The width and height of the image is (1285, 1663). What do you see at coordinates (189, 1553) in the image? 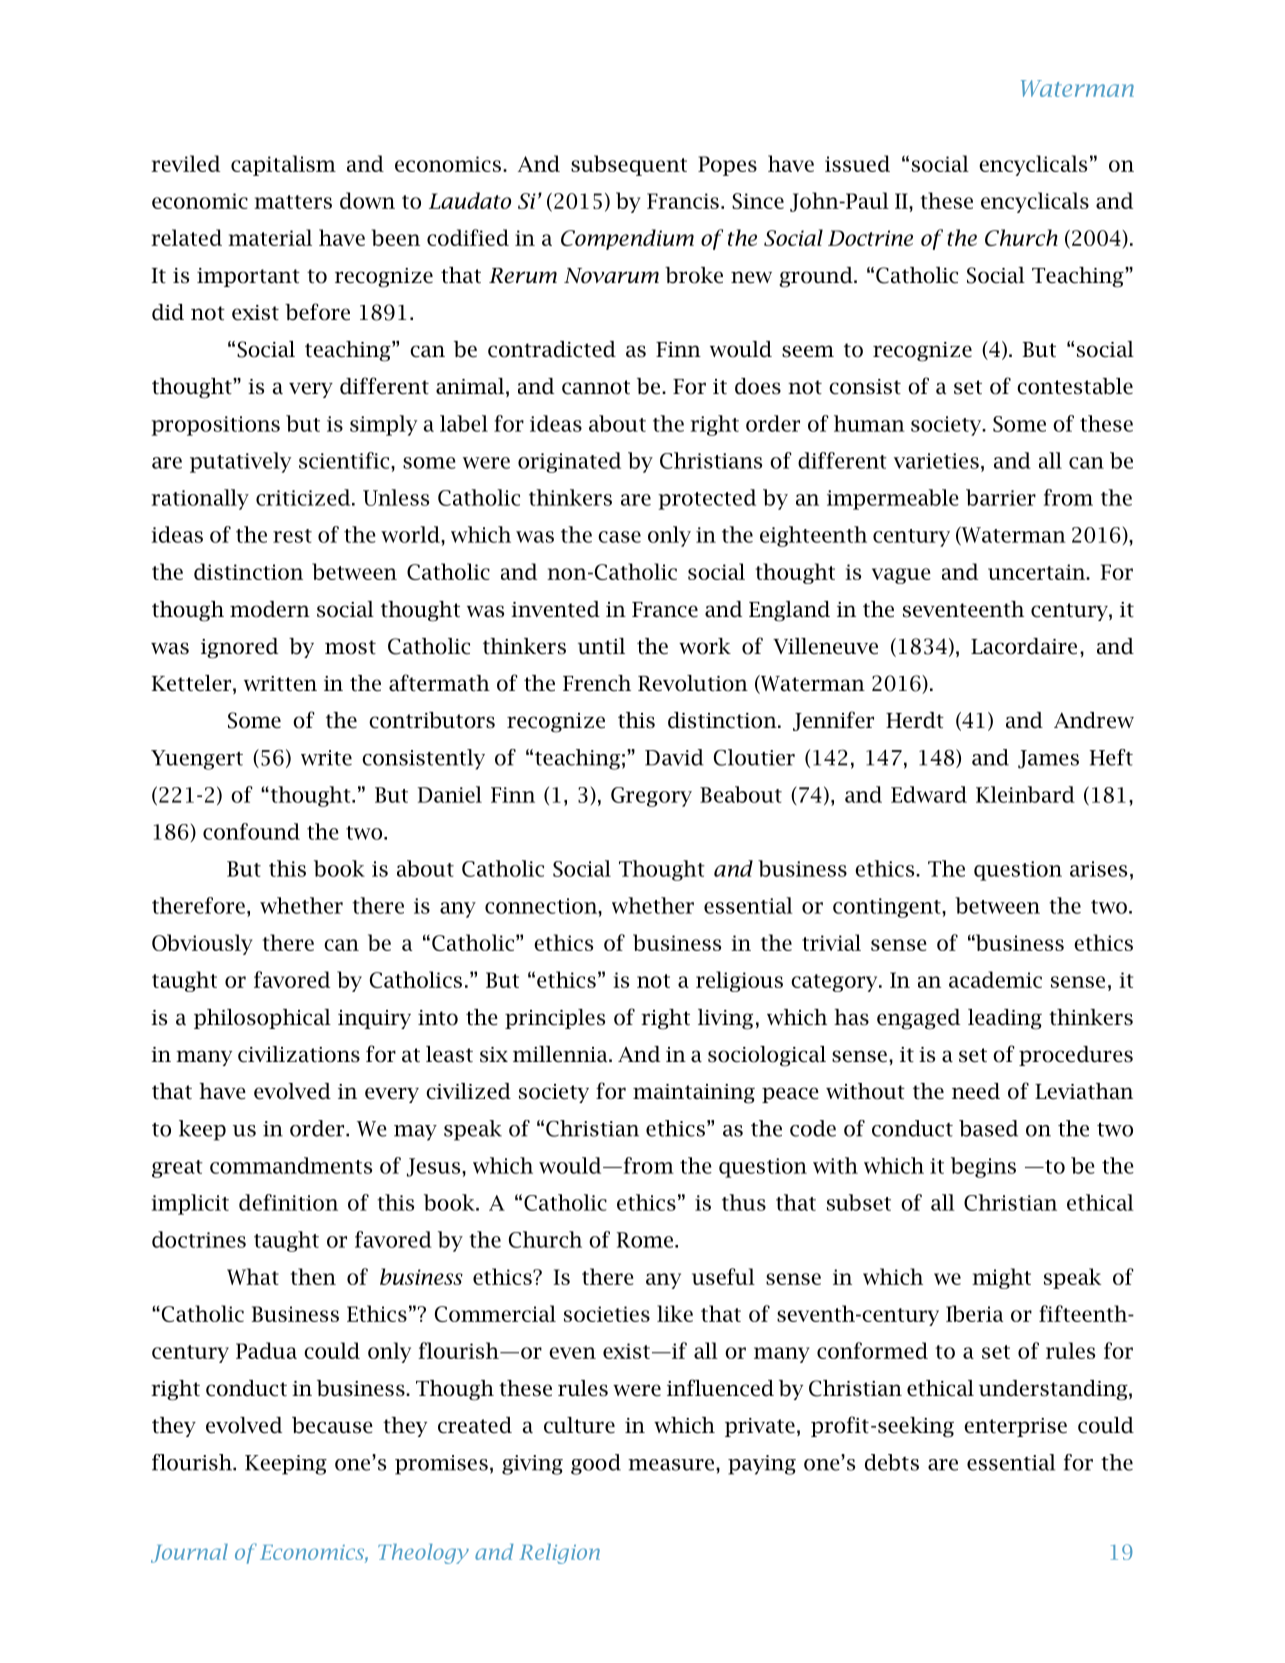
I see `Journal` at bounding box center [189, 1553].
